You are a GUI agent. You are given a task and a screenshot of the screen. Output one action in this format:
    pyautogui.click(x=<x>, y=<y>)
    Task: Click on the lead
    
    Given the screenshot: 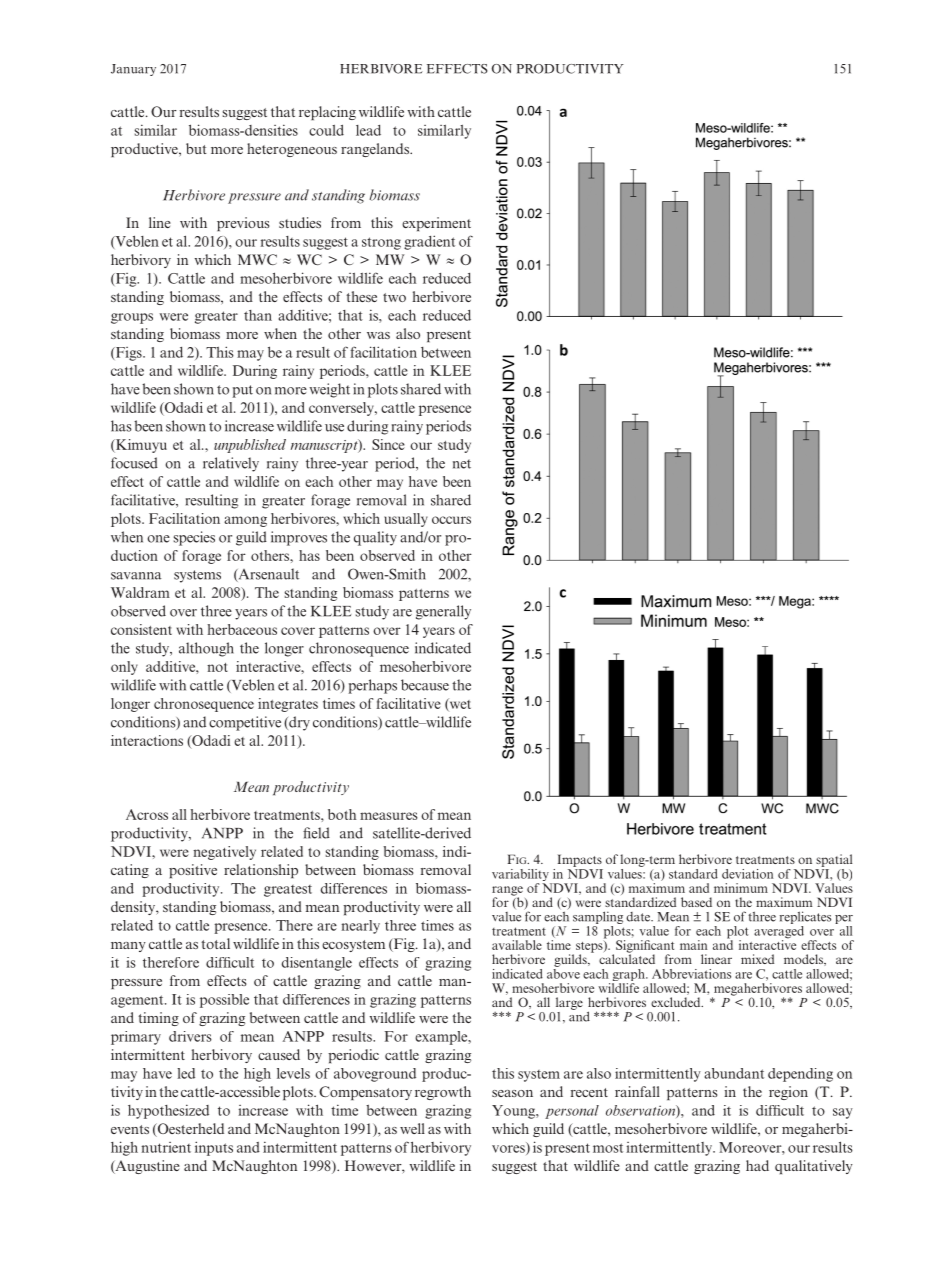 What is the action you would take?
    pyautogui.click(x=368, y=130)
